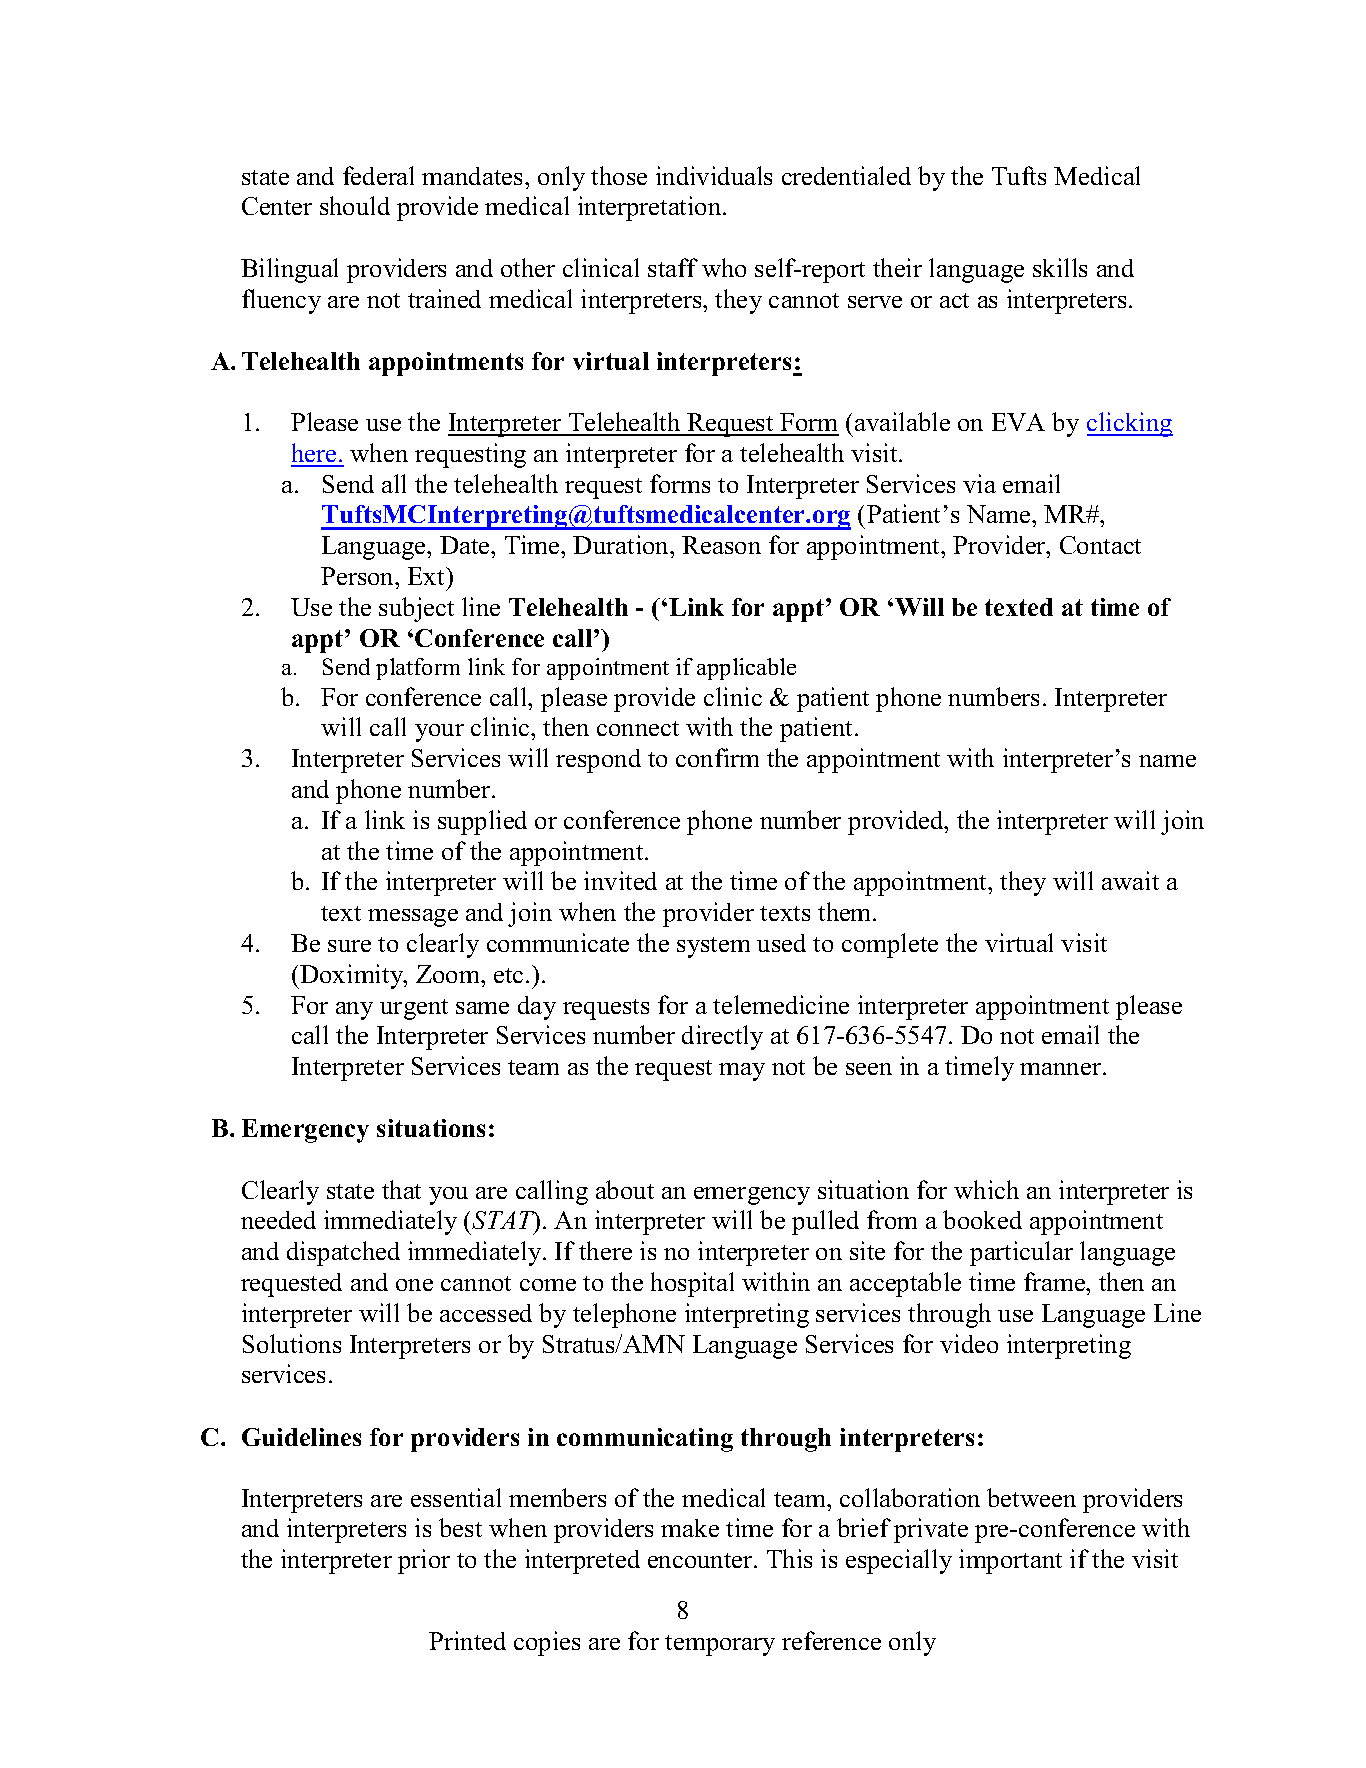 The width and height of the image is (1366, 1768). Describe the element at coordinates (424, 1561) in the image. I see `prior` at that location.
